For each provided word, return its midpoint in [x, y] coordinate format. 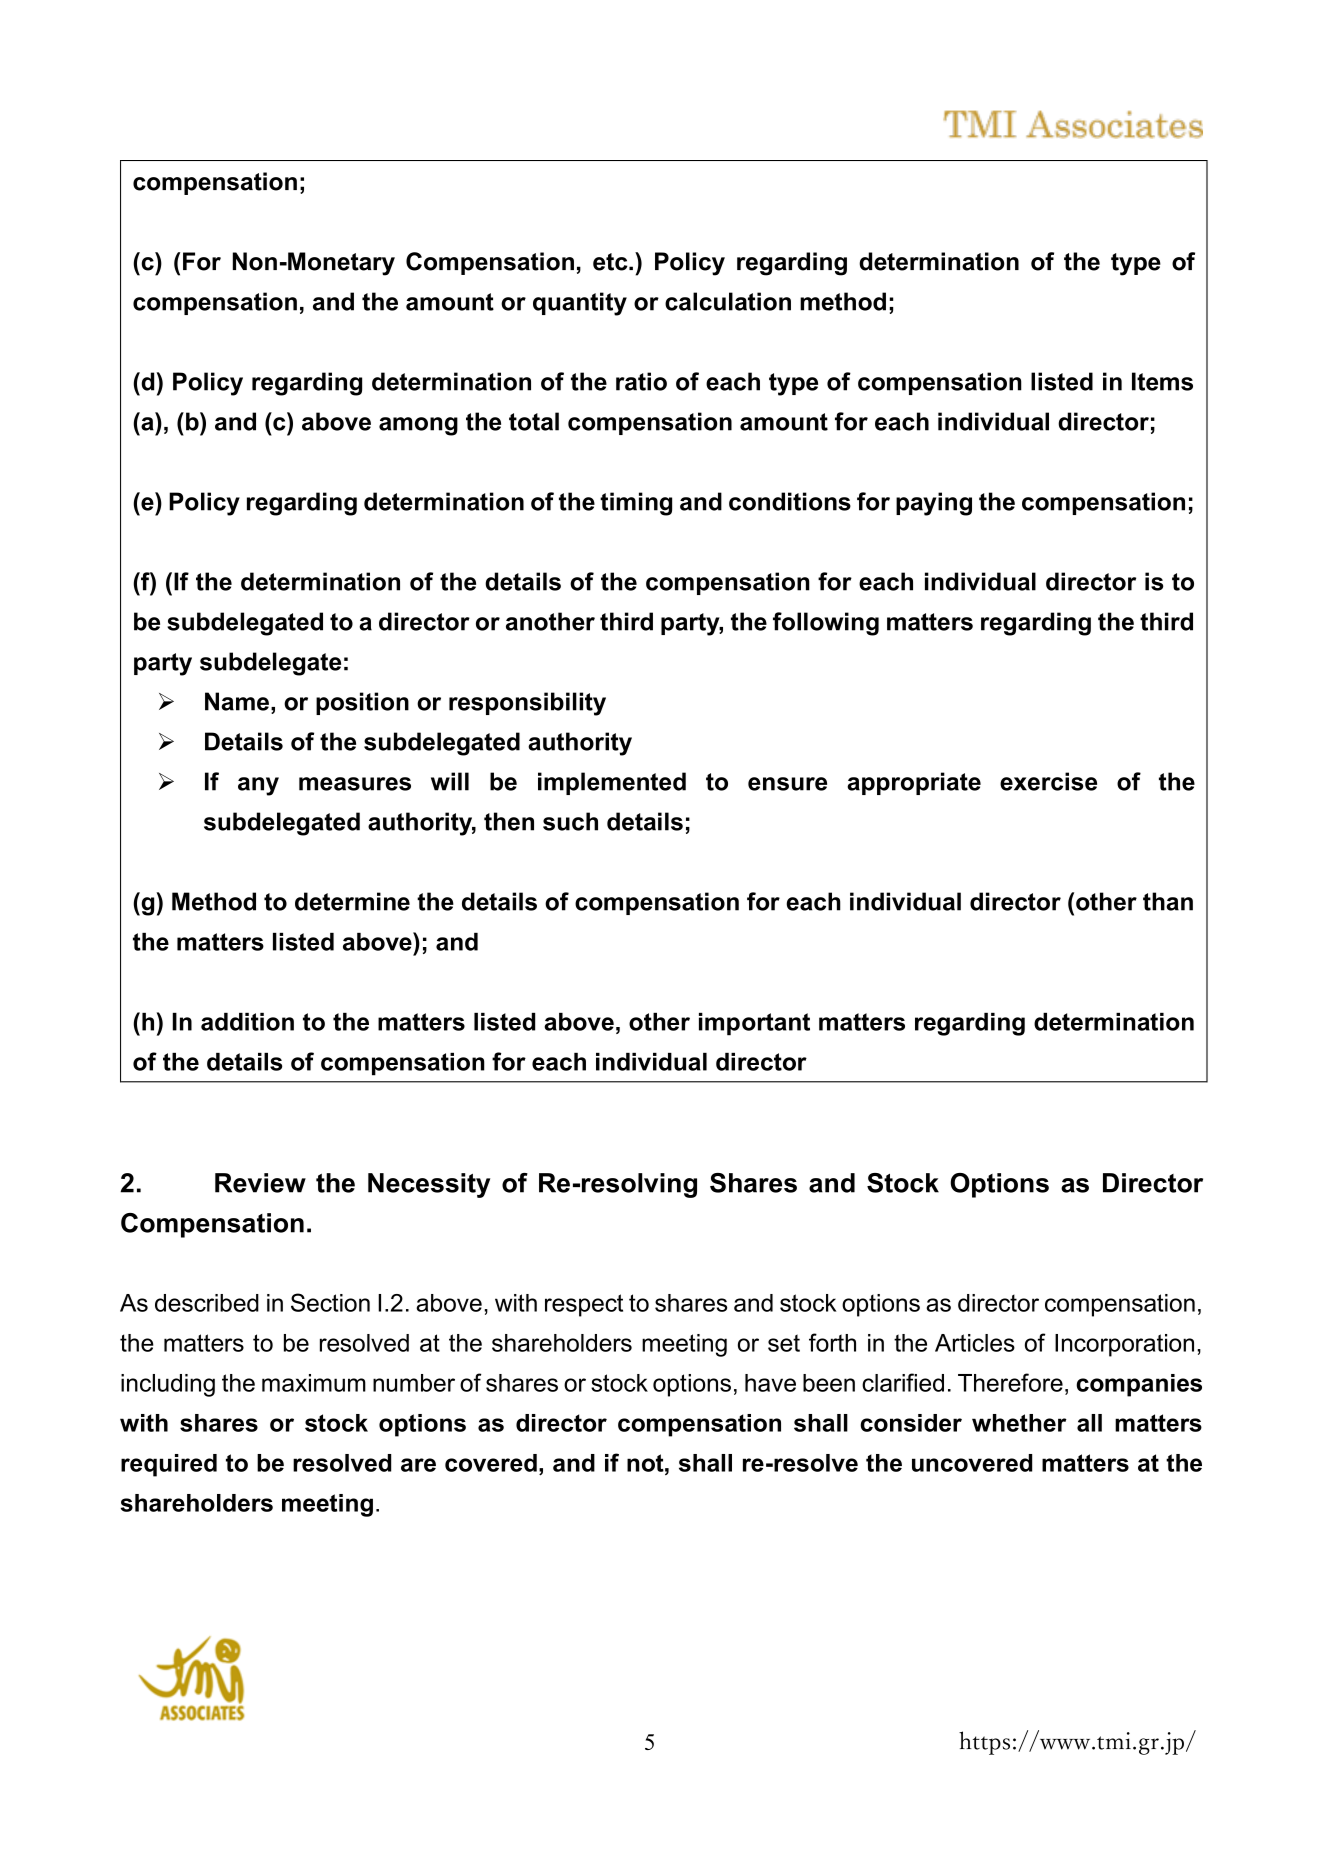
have [770, 1383]
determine [352, 901]
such [570, 821]
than [1168, 901]
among [418, 426]
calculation [728, 301]
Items [1162, 381]
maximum [314, 1383]
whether [1019, 1423]
